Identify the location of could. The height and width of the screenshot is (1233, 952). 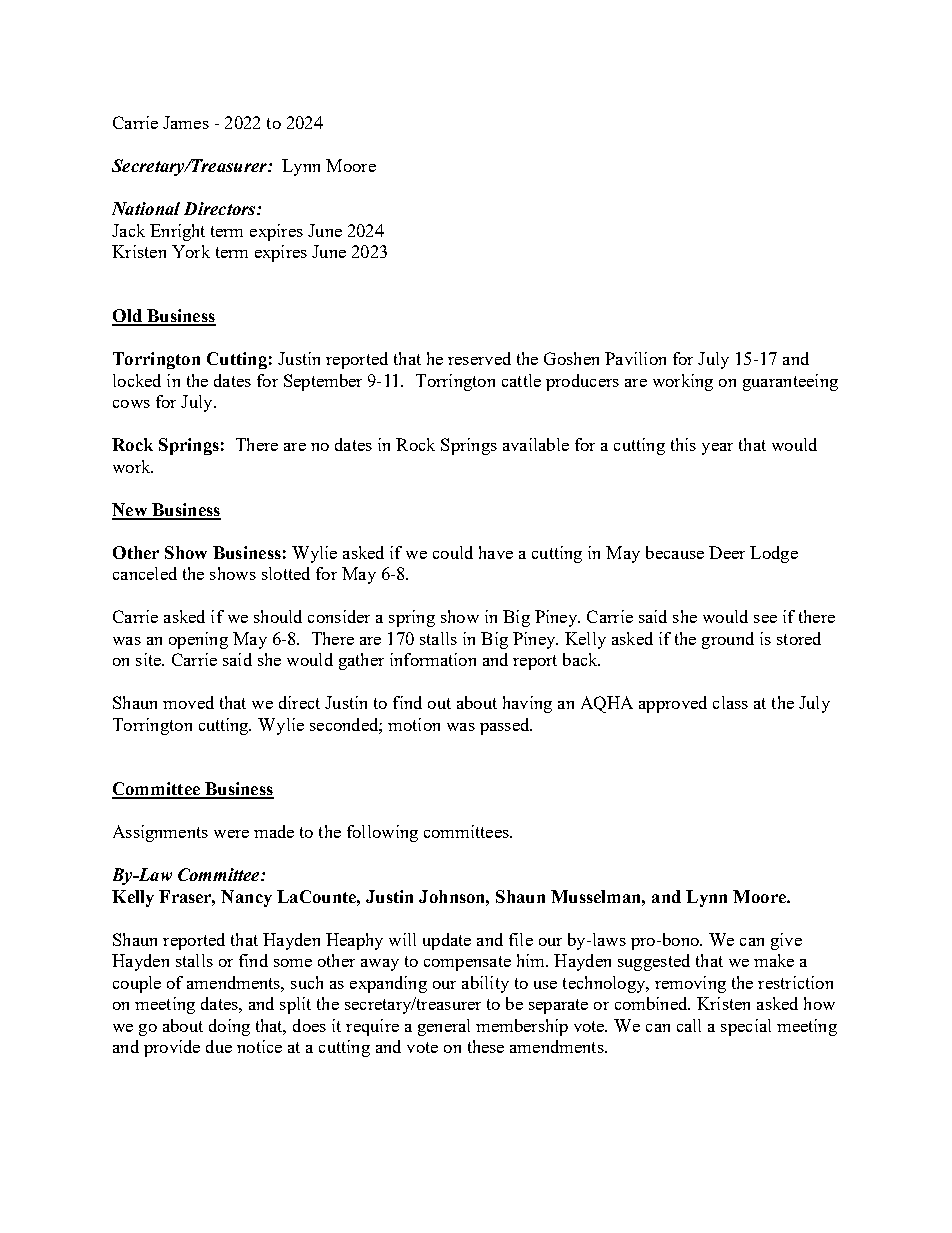
(453, 552).
